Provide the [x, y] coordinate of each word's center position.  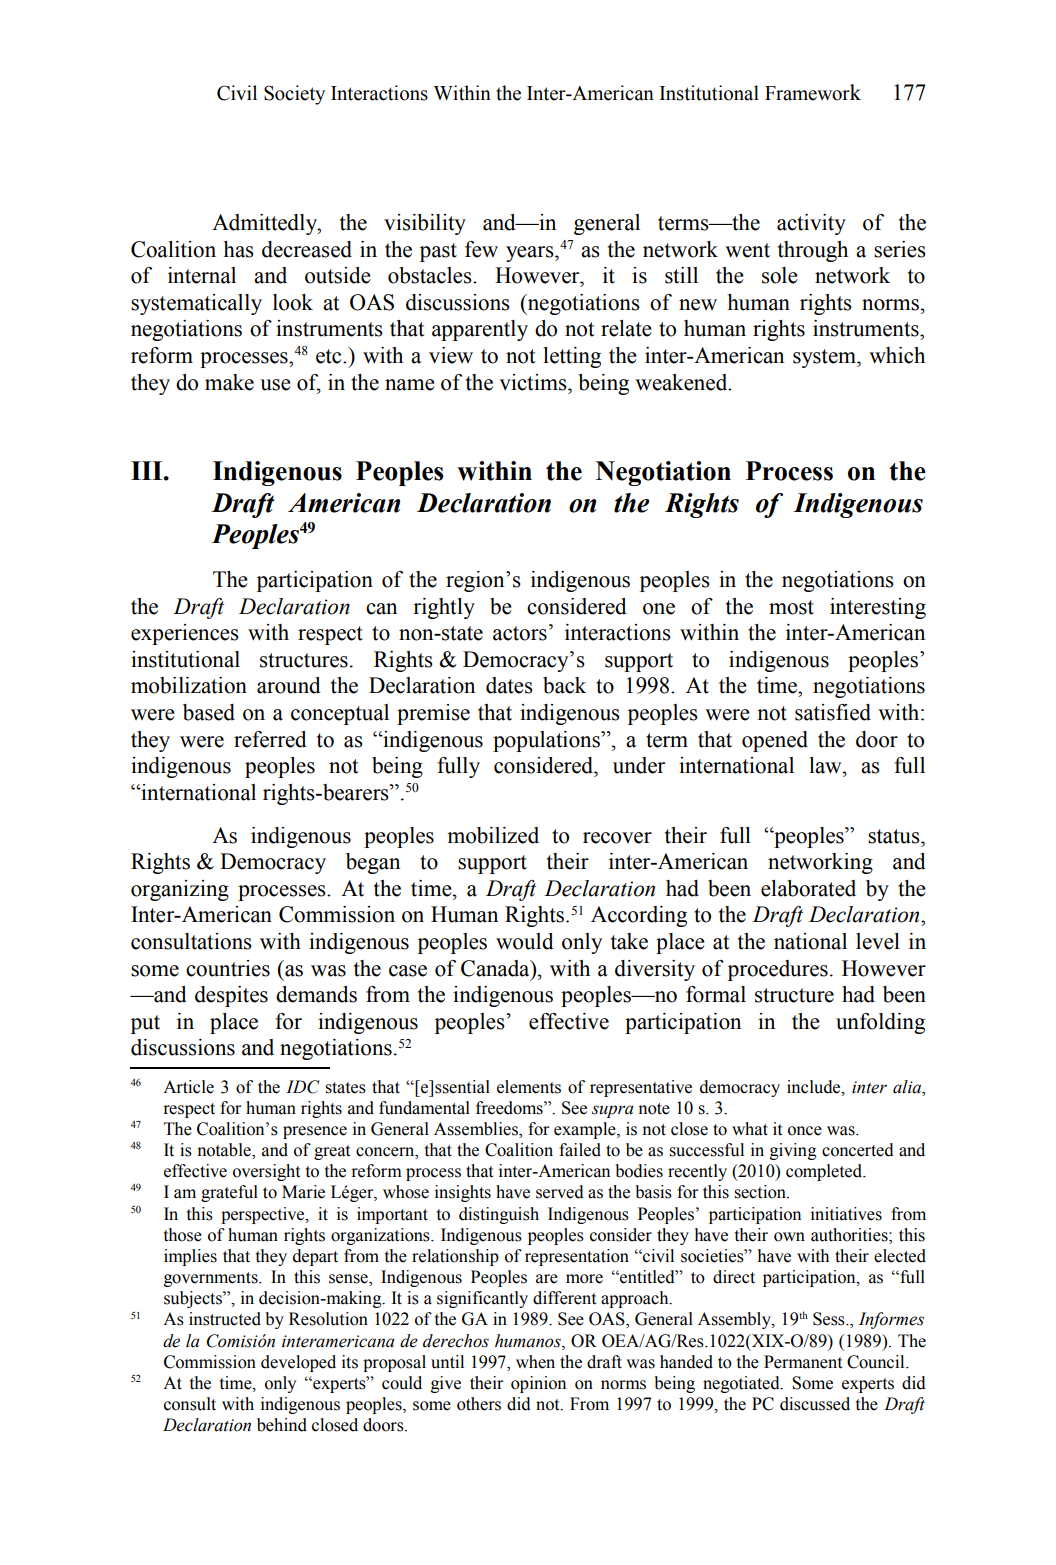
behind [282, 1425]
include [815, 1087]
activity [811, 224]
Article [188, 1087]
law [826, 765]
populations [547, 741]
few [481, 249]
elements [529, 1087]
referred [270, 739]
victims [534, 382]
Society [294, 95]
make [229, 382]
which [897, 355]
